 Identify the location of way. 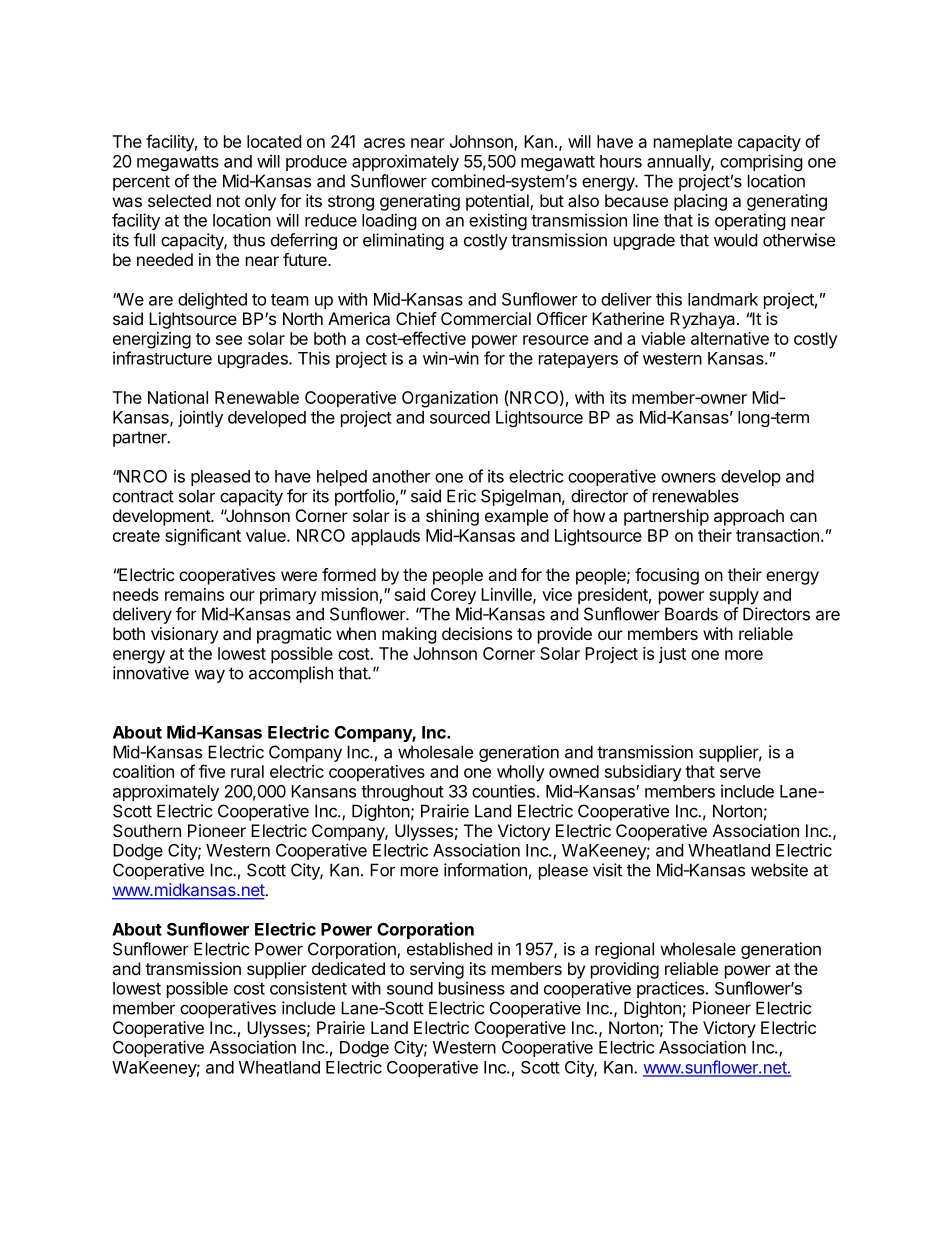
(209, 676).
